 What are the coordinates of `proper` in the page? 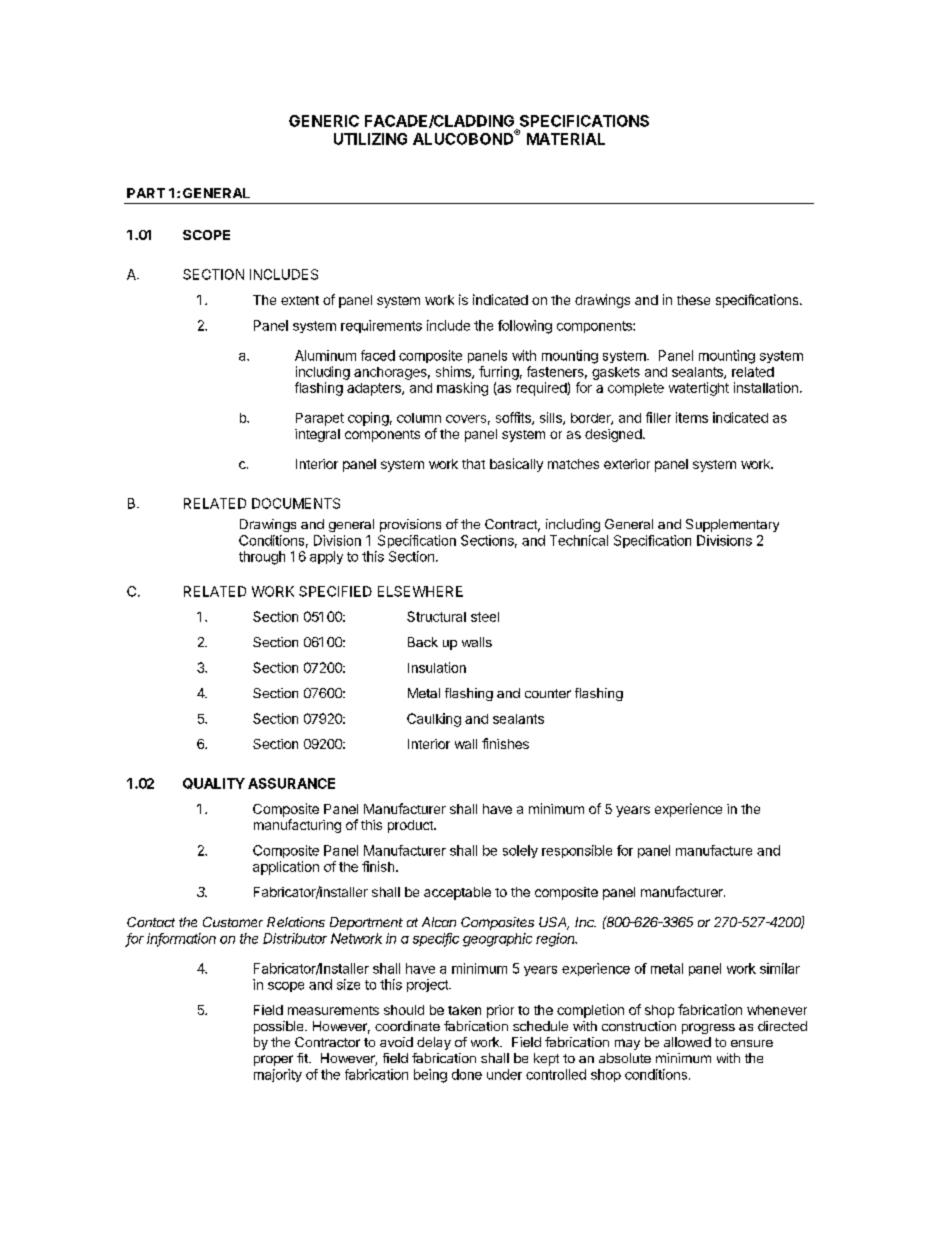 It's located at (273, 1060).
